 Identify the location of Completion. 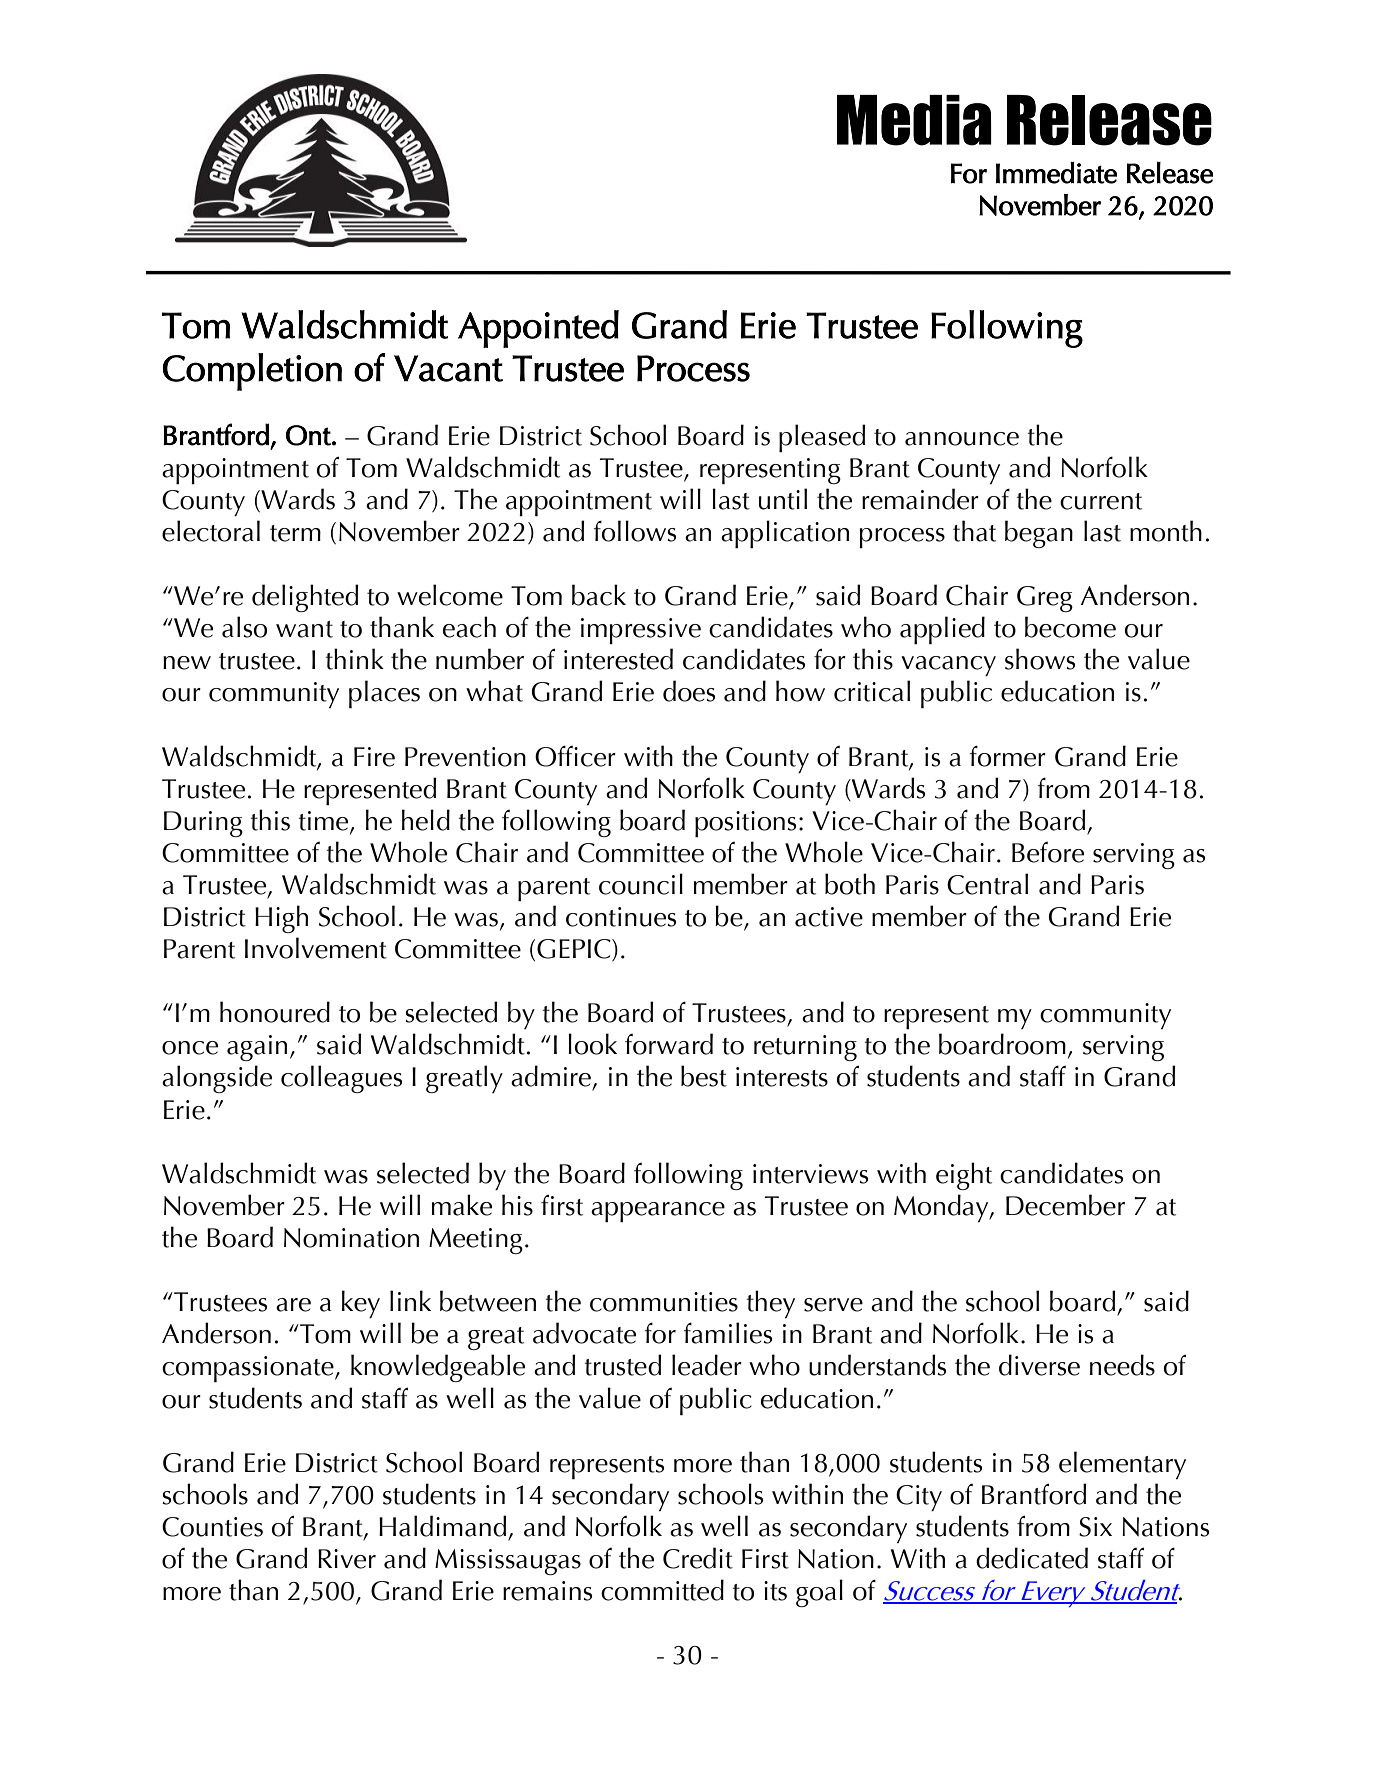
(252, 372).
